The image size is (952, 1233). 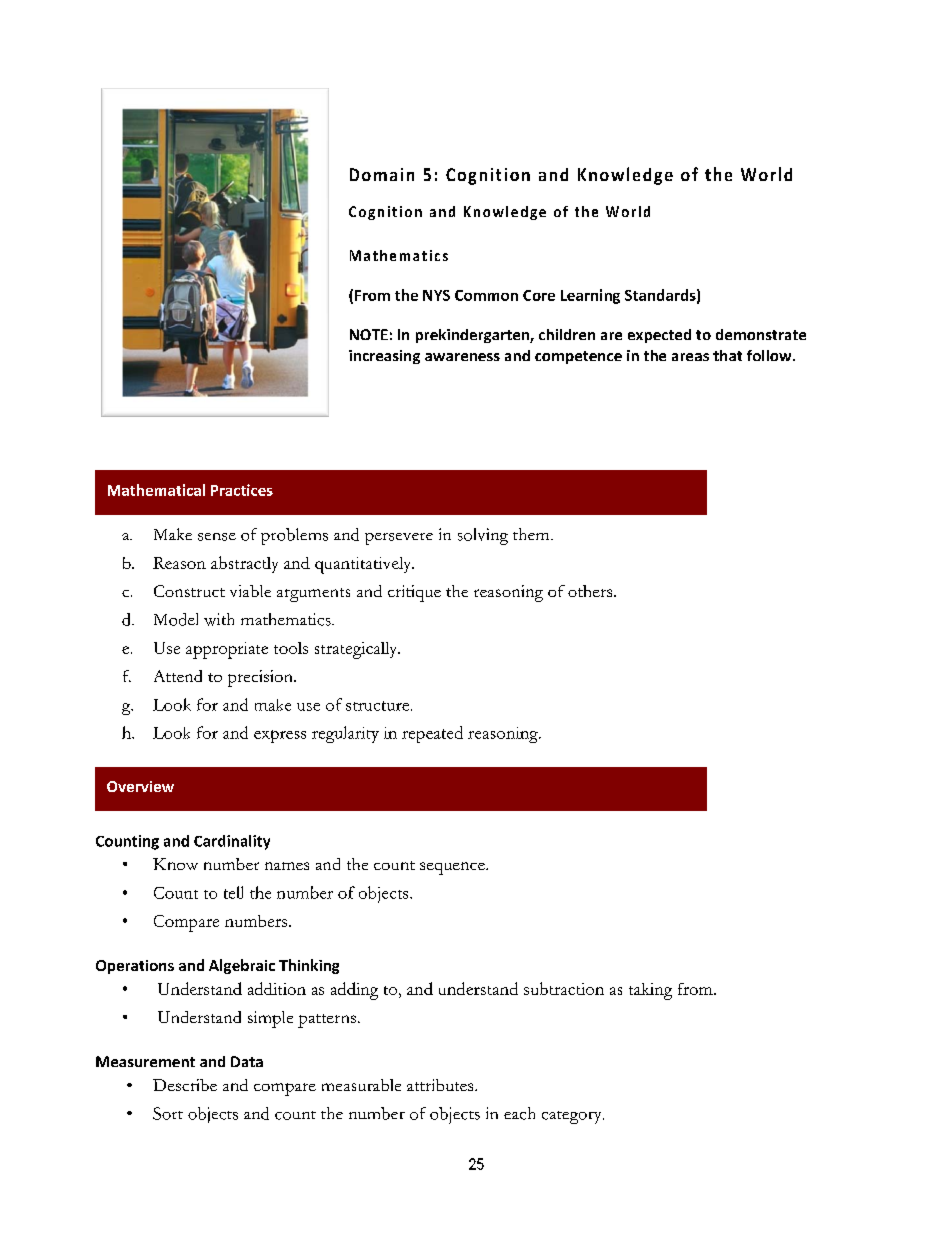 What do you see at coordinates (242, 490) in the screenshot?
I see `Practices` at bounding box center [242, 490].
